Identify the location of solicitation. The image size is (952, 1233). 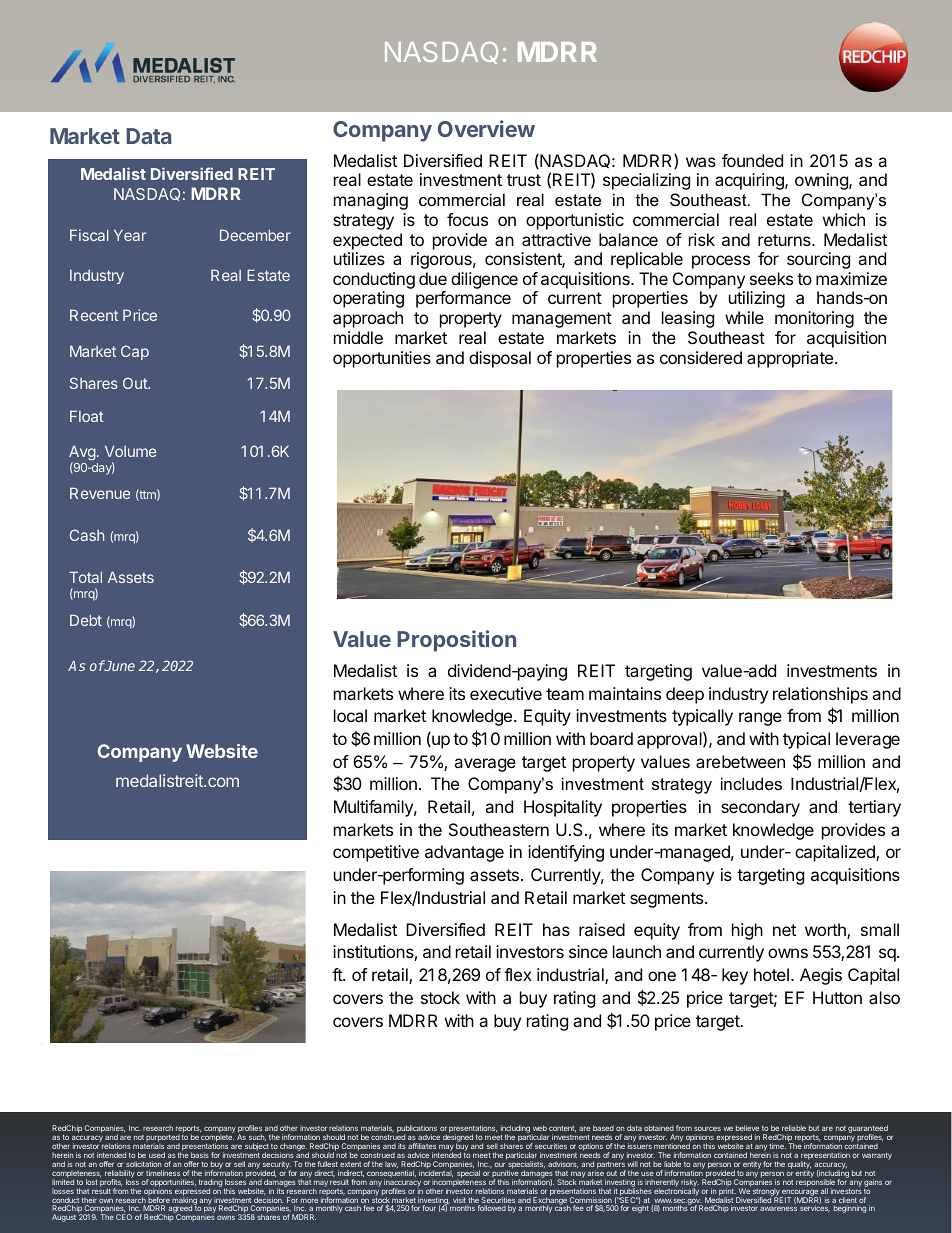
(143, 1164).
